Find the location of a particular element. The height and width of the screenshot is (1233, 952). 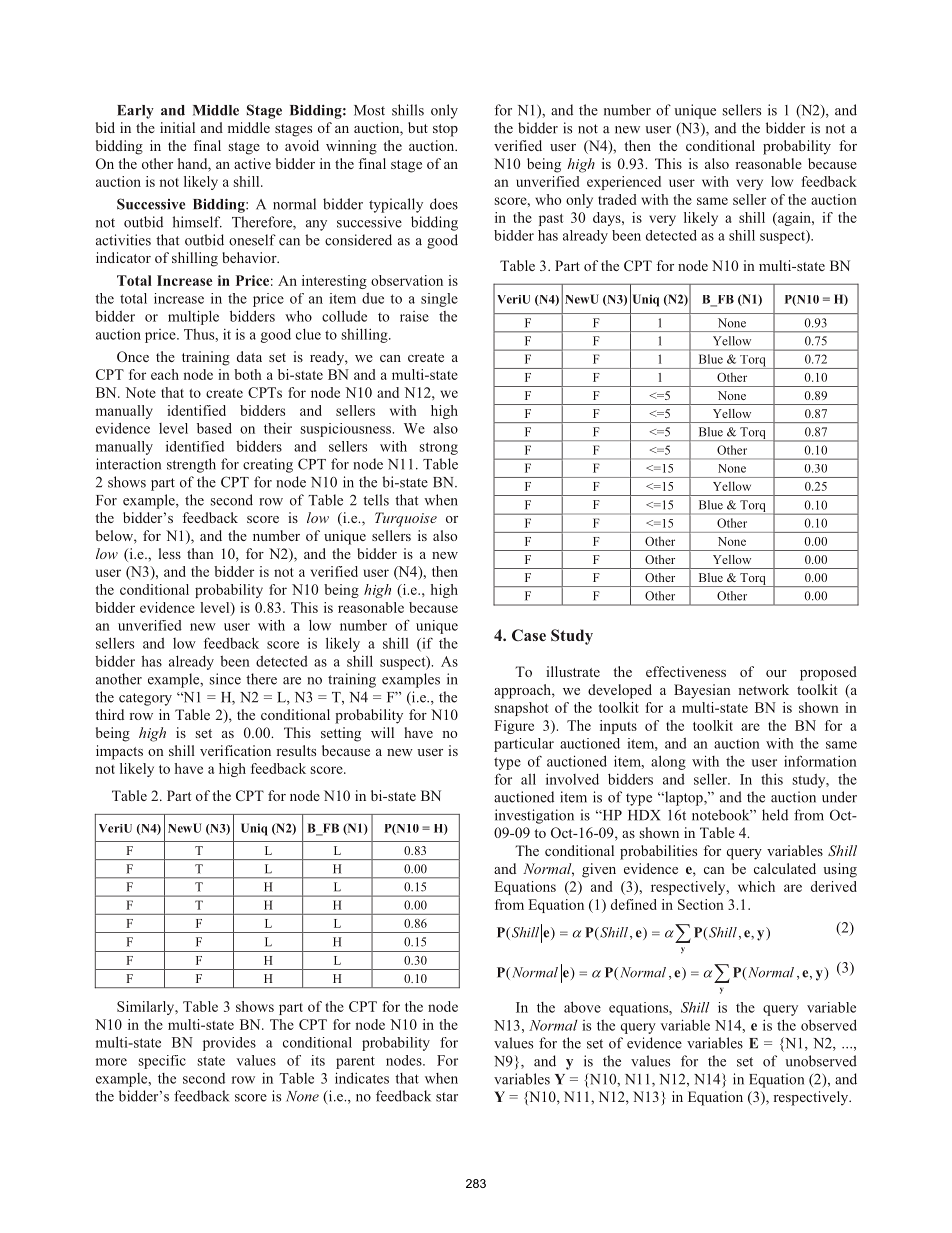

our is located at coordinates (776, 673).
